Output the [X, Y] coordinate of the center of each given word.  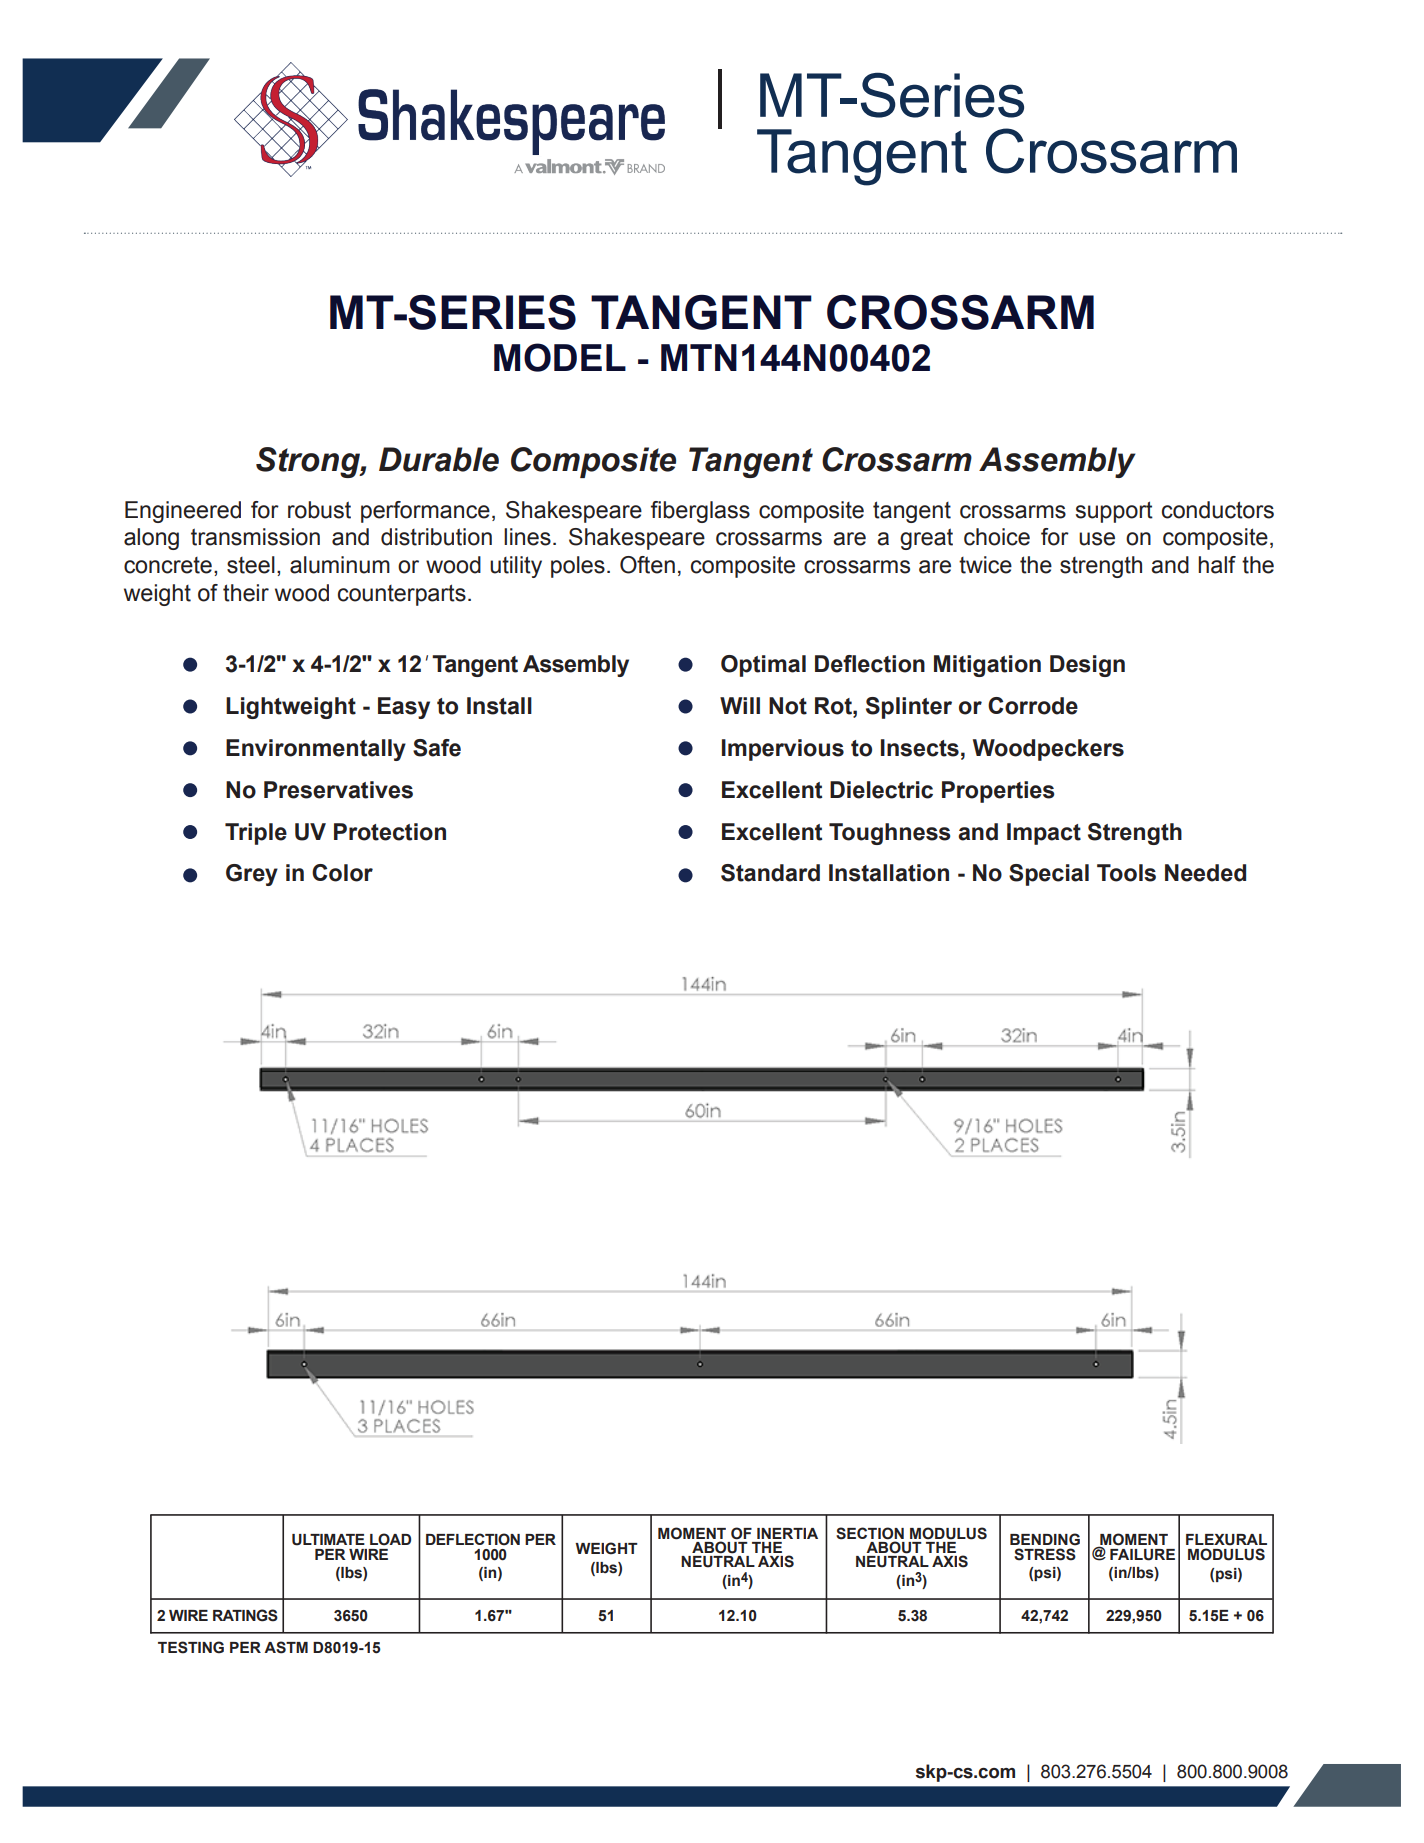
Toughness [890, 834]
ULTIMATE [328, 1540]
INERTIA [787, 1533]
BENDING [1045, 1539]
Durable [439, 459]
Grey [252, 875]
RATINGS [245, 1615]
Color [342, 873]
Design [1087, 666]
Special [1049, 875]
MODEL [560, 357]
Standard [770, 873]
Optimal [763, 666]
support [1114, 512]
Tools [1126, 873]
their [246, 593]
